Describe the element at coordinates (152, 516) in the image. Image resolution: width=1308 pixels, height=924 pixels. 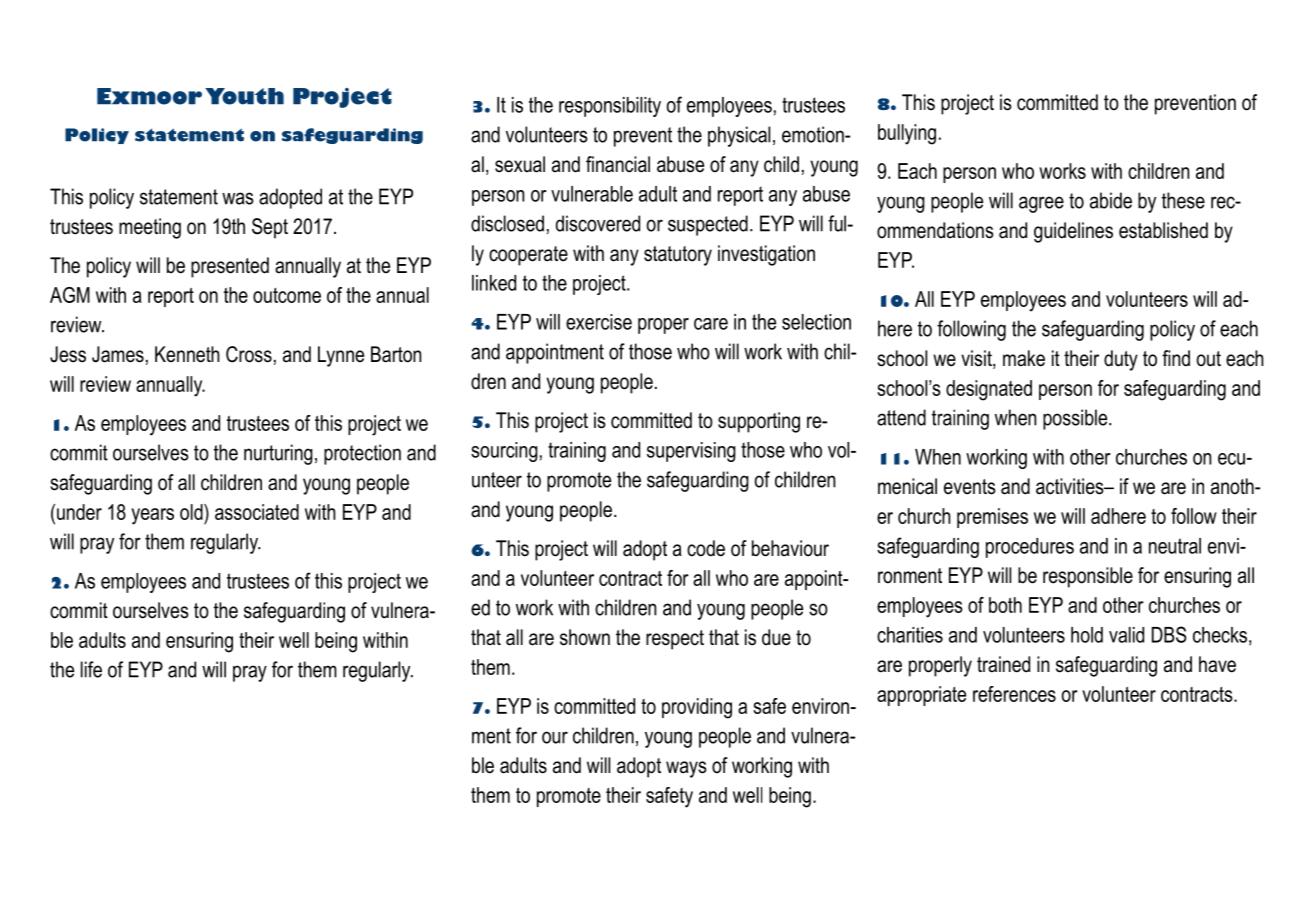
I see `years` at that location.
